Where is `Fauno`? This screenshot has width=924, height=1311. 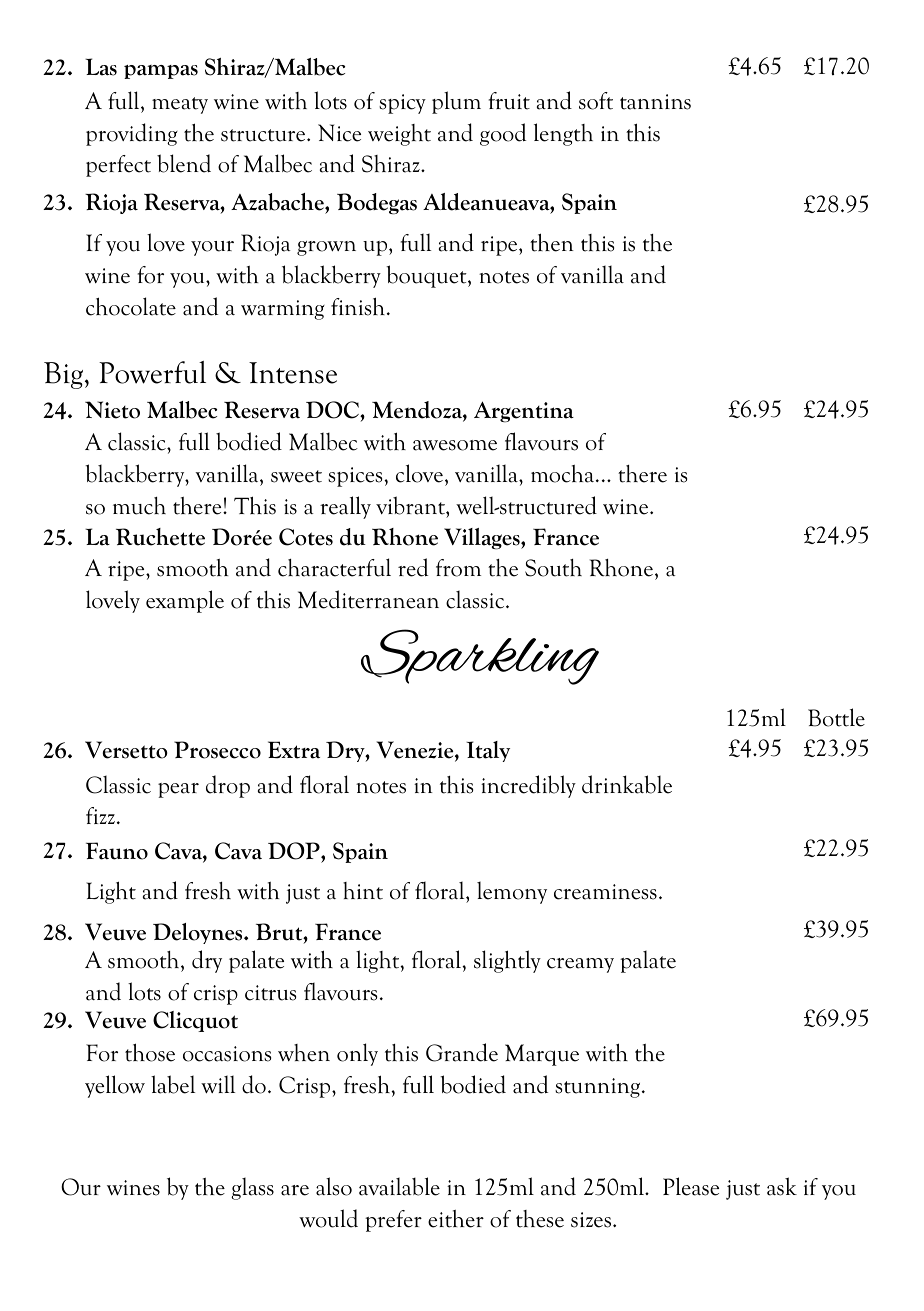 Fauno is located at coordinates (117, 851).
